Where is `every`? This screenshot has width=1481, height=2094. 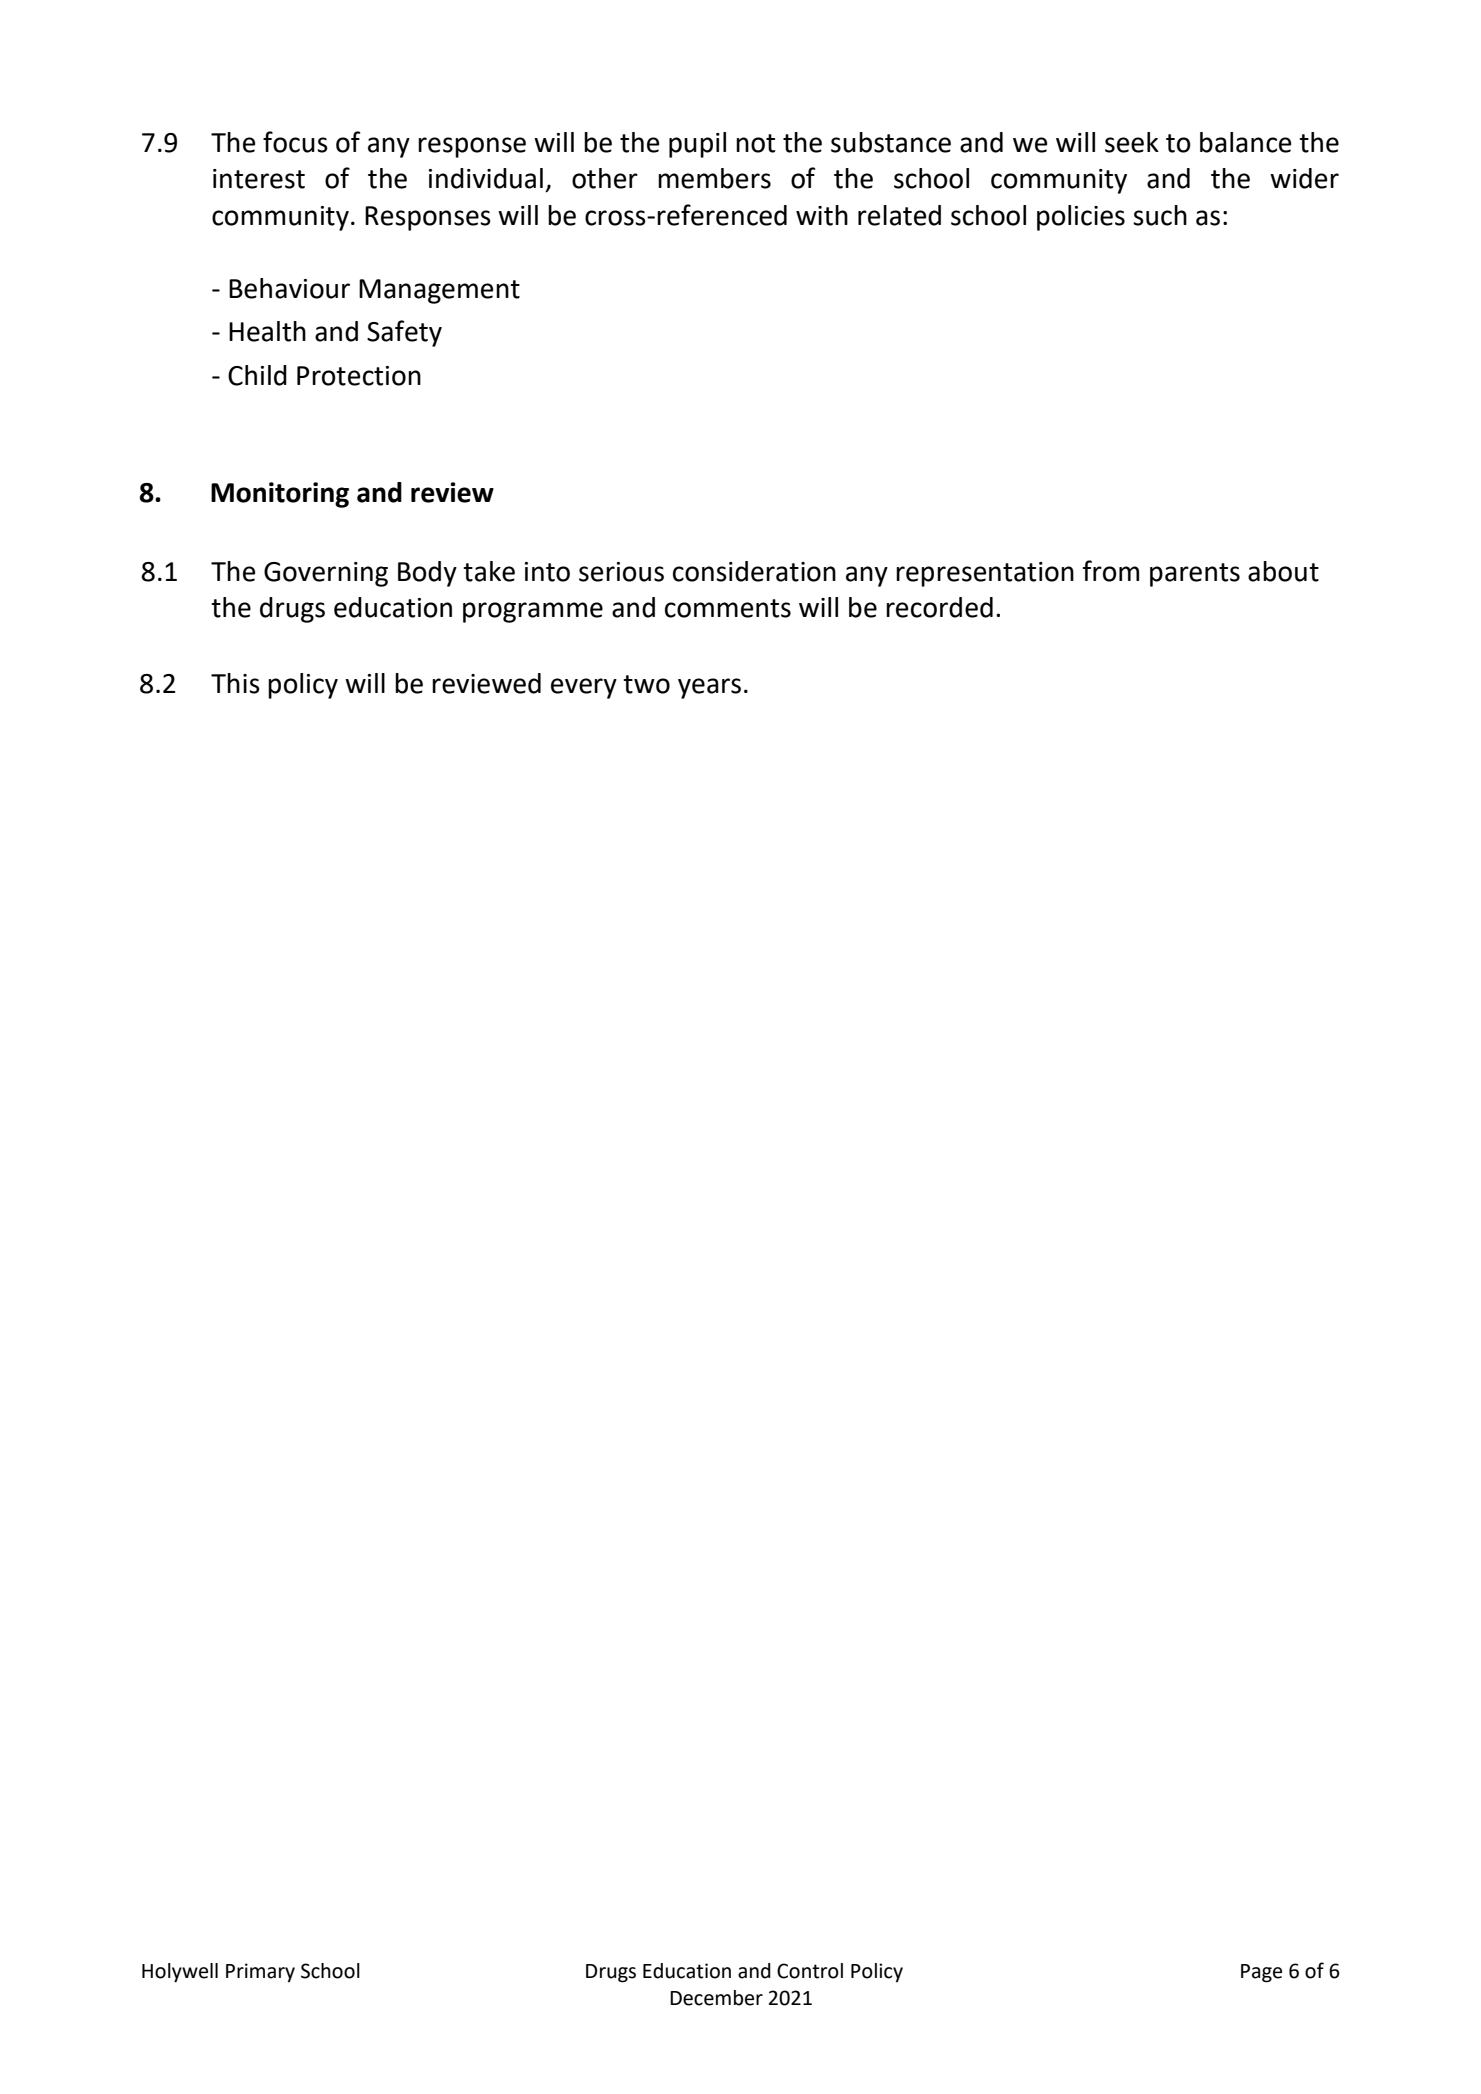
every is located at coordinates (584, 688).
